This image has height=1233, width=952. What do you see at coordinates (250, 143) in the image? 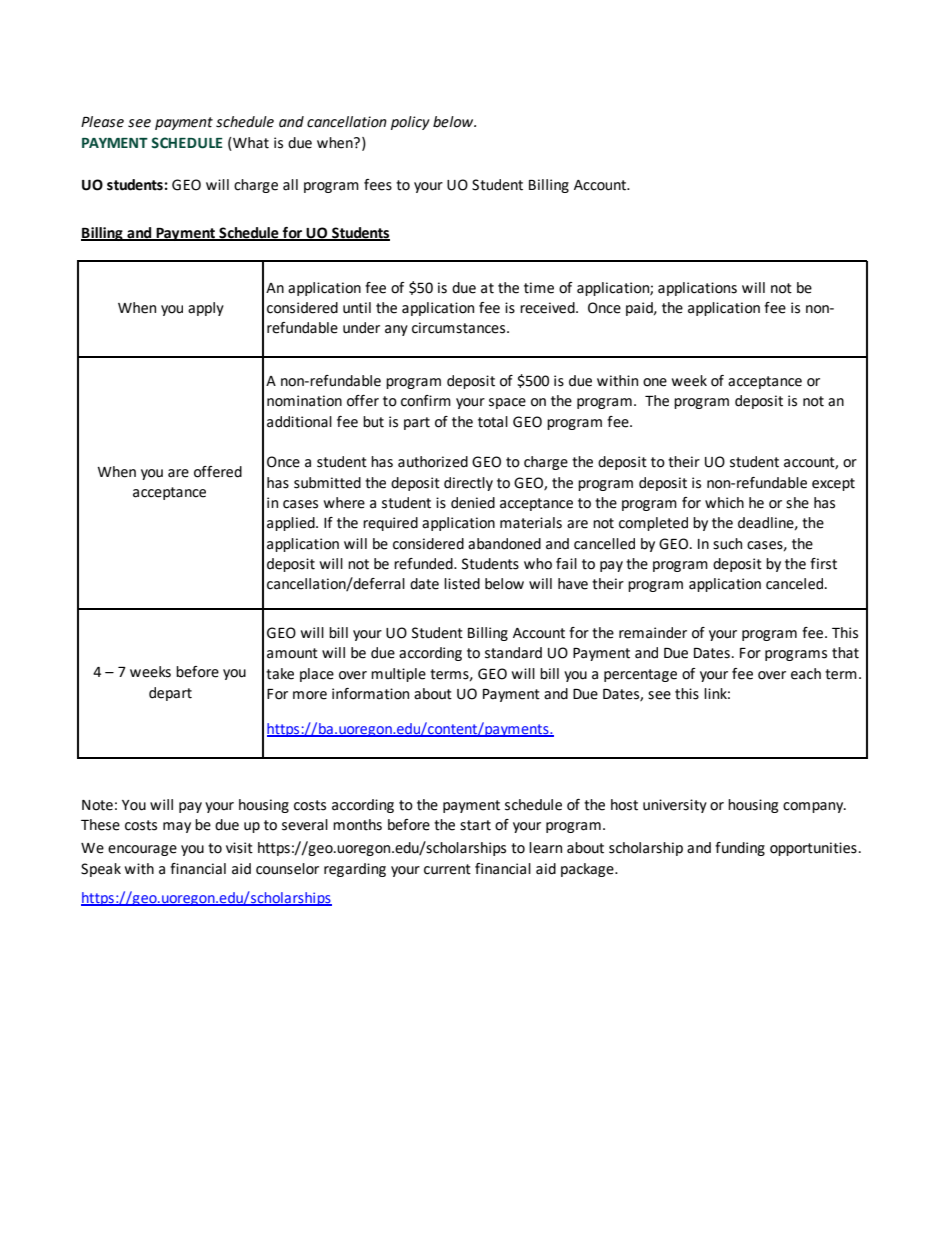
I see `What` at bounding box center [250, 143].
